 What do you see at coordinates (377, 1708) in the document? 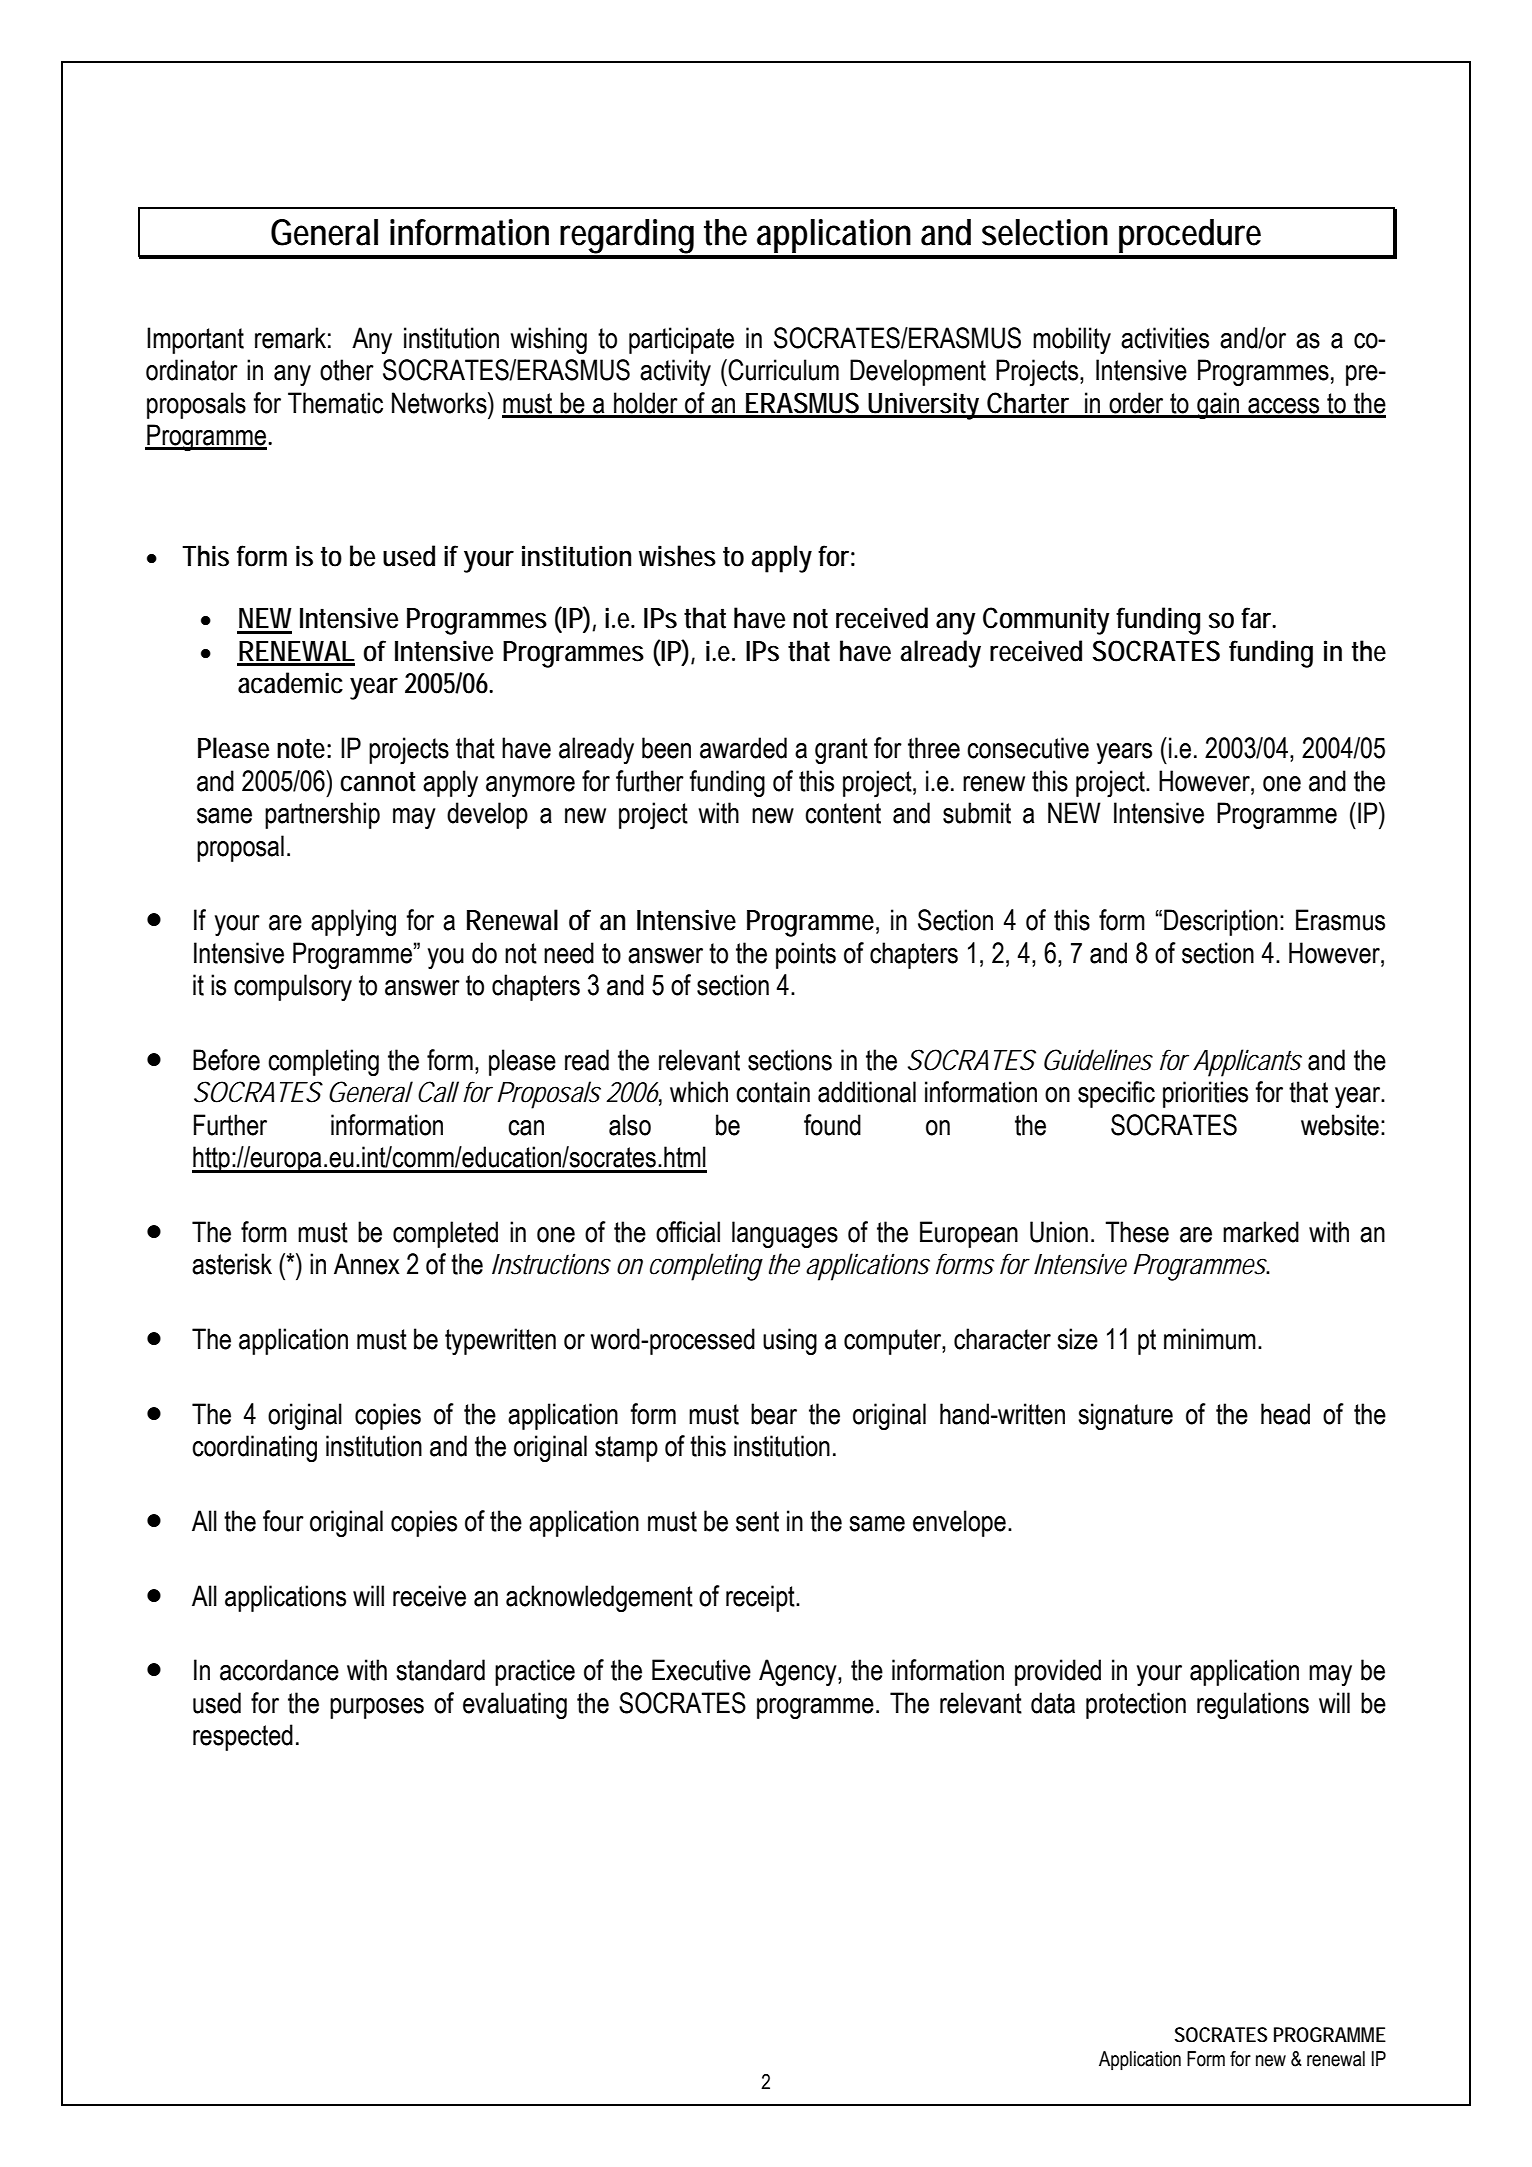
I see `purposes` at bounding box center [377, 1708].
